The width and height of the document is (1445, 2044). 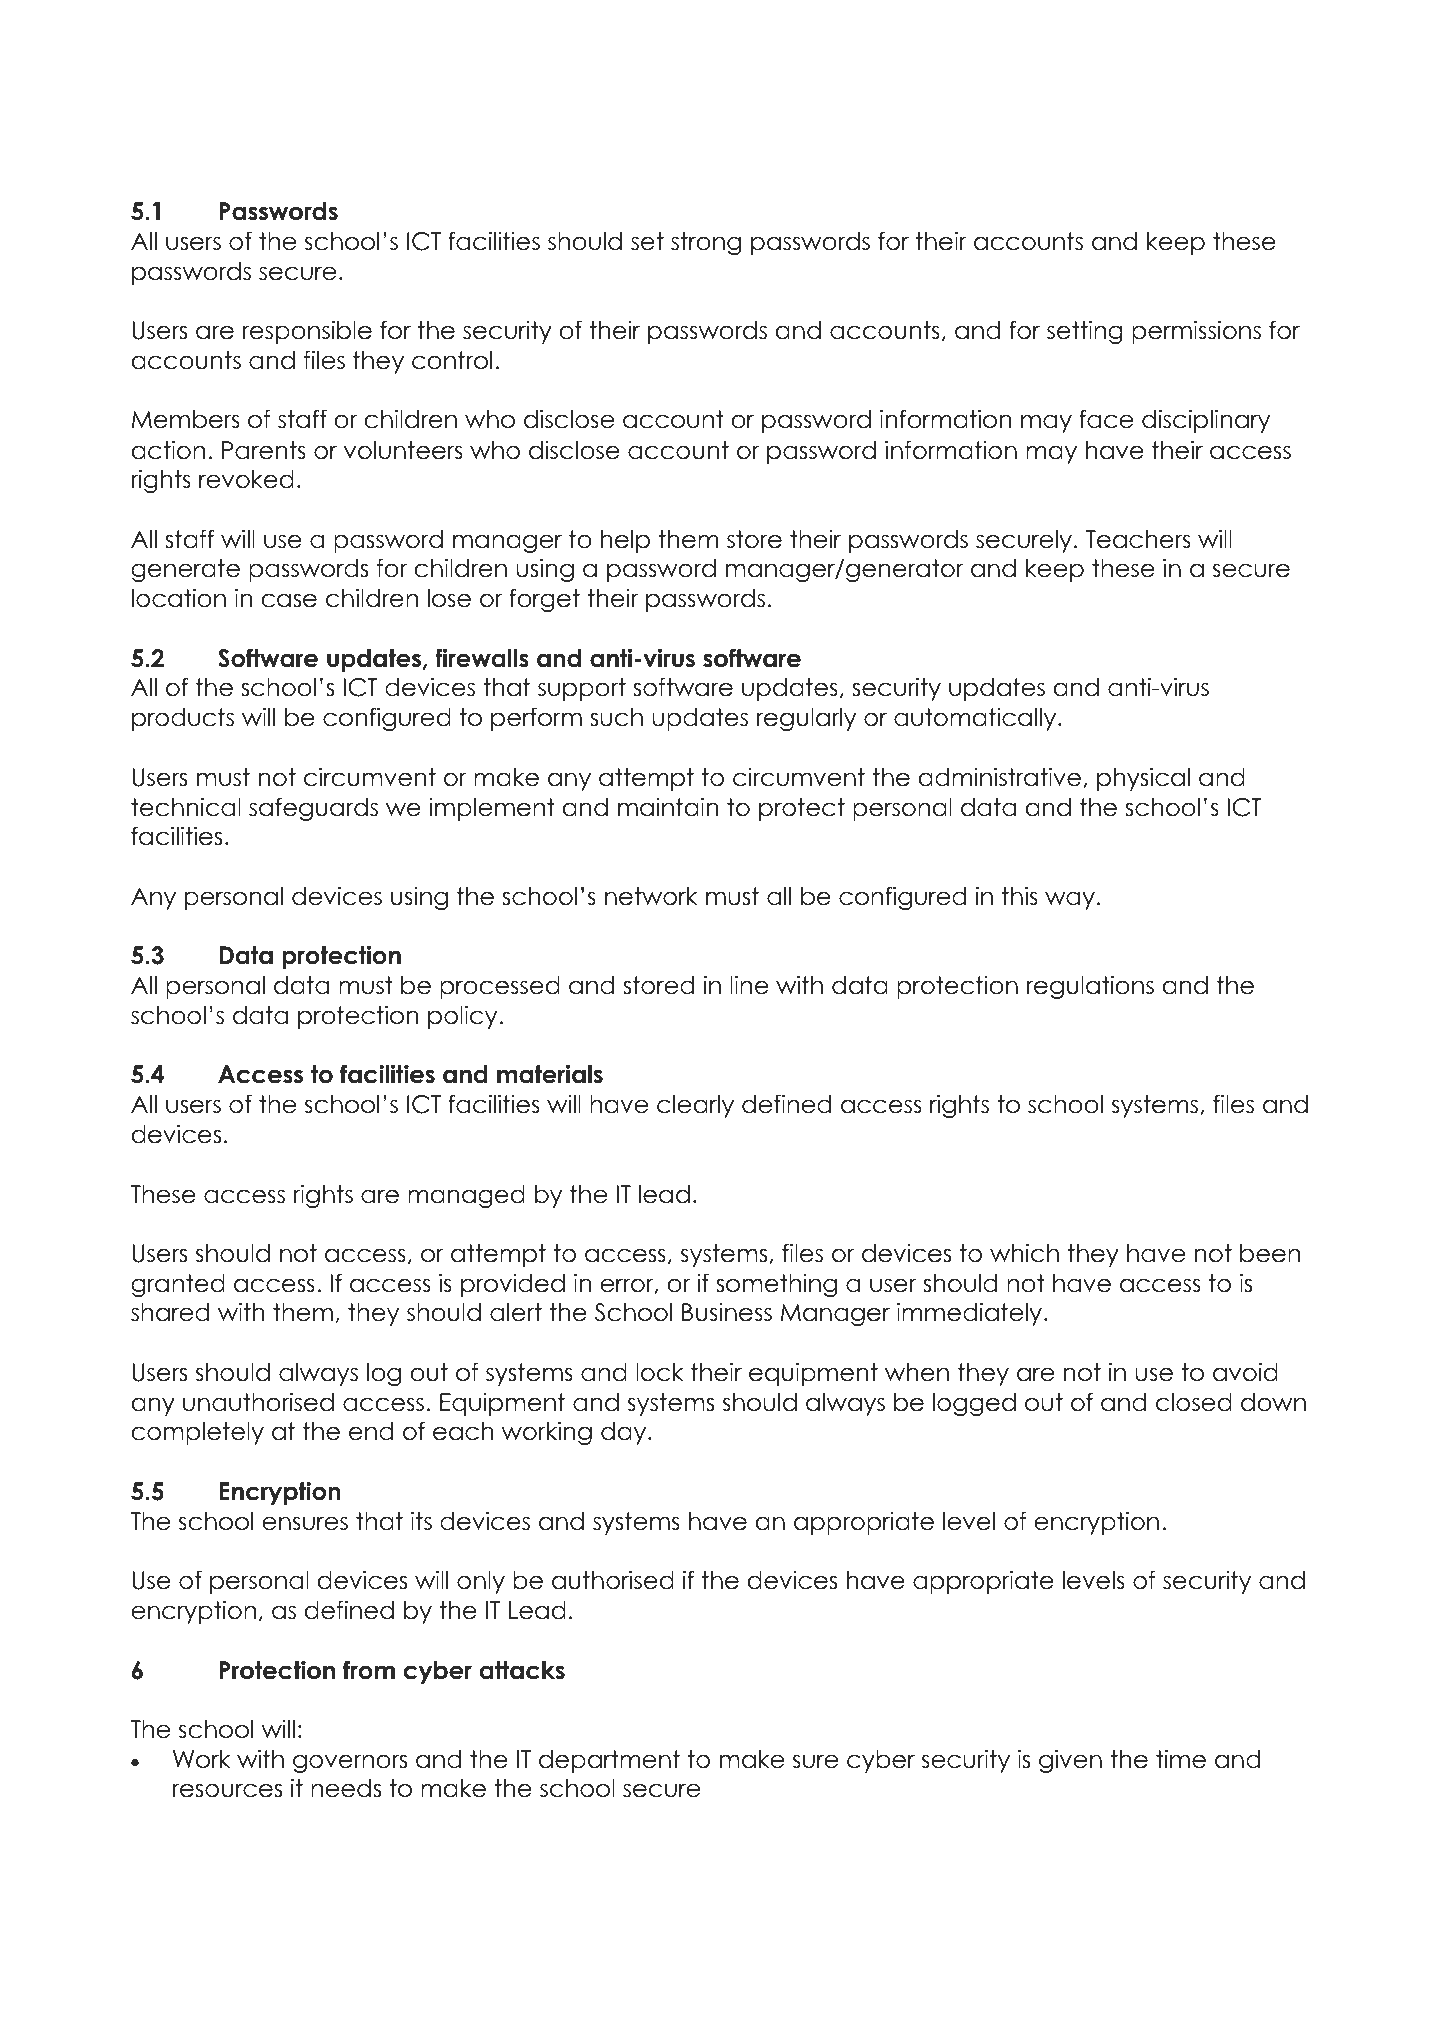 I want to click on time, so click(x=1181, y=1759).
